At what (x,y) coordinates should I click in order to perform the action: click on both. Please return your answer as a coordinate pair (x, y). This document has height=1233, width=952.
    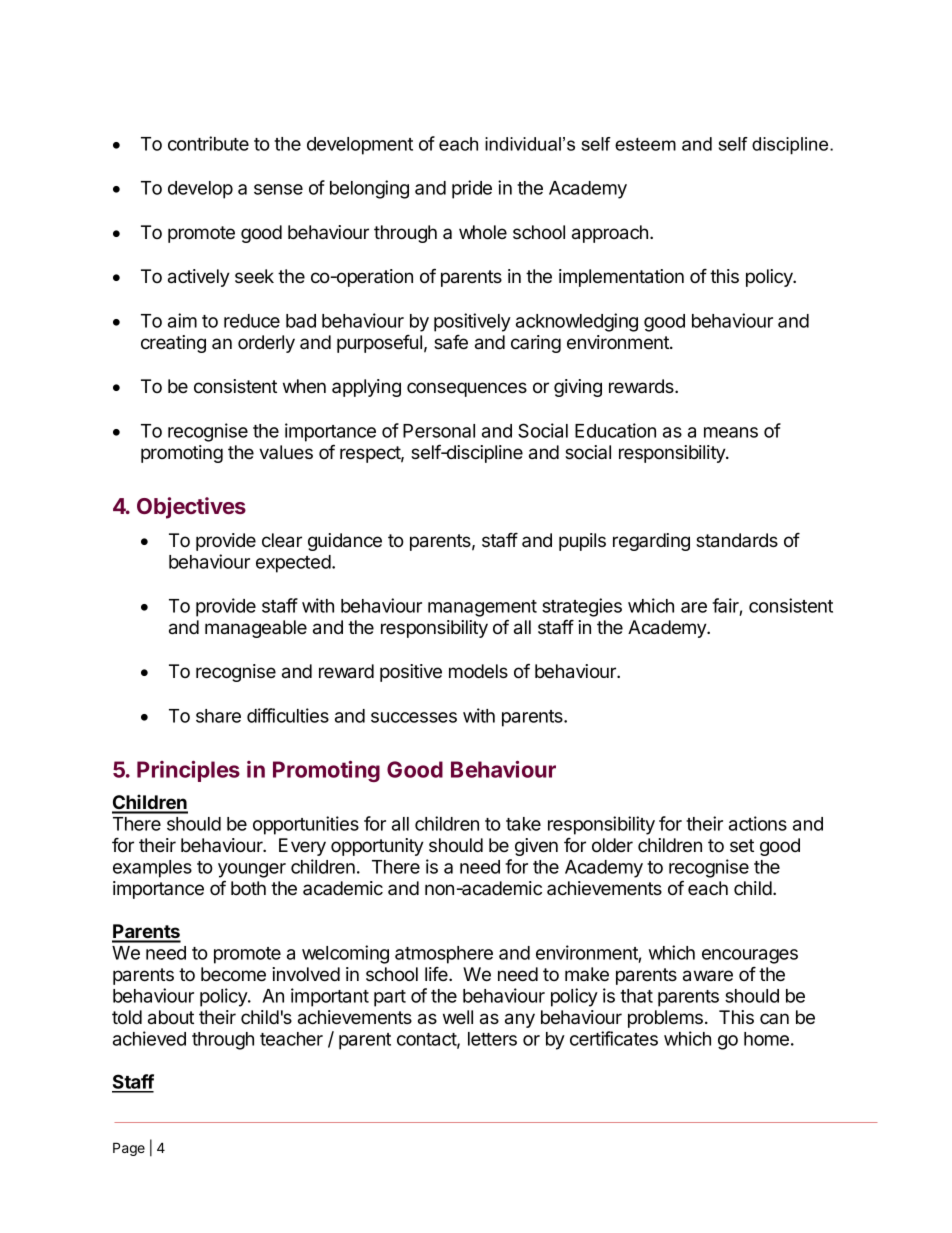
    Looking at the image, I should click on (248, 888).
